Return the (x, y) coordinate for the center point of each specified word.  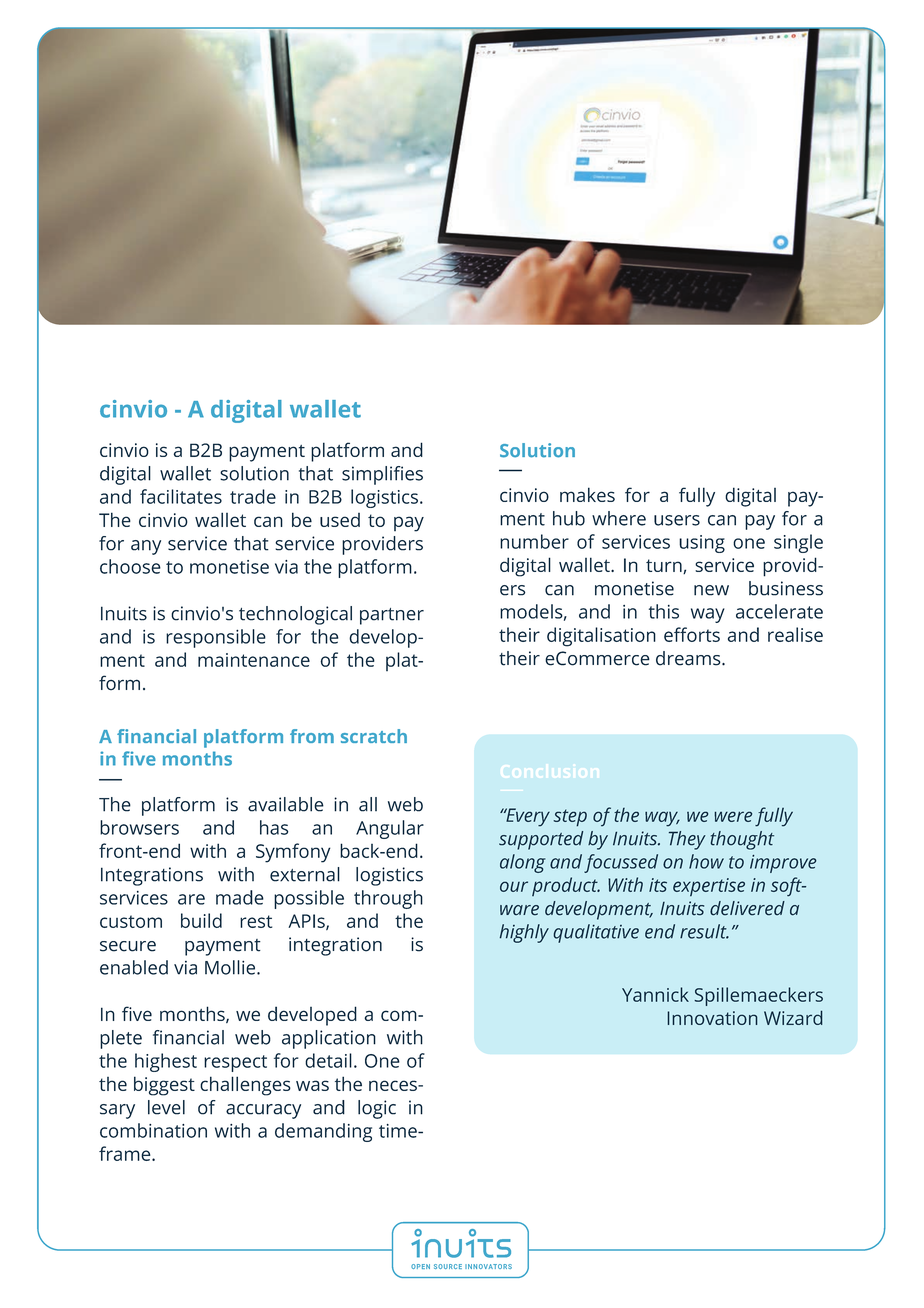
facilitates (181, 496)
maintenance (254, 660)
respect (235, 1063)
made (240, 897)
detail (328, 1060)
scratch (374, 736)
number (534, 541)
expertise (709, 887)
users (677, 520)
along (523, 863)
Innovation (712, 1018)
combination (153, 1130)
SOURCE (448, 1266)
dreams (689, 658)
